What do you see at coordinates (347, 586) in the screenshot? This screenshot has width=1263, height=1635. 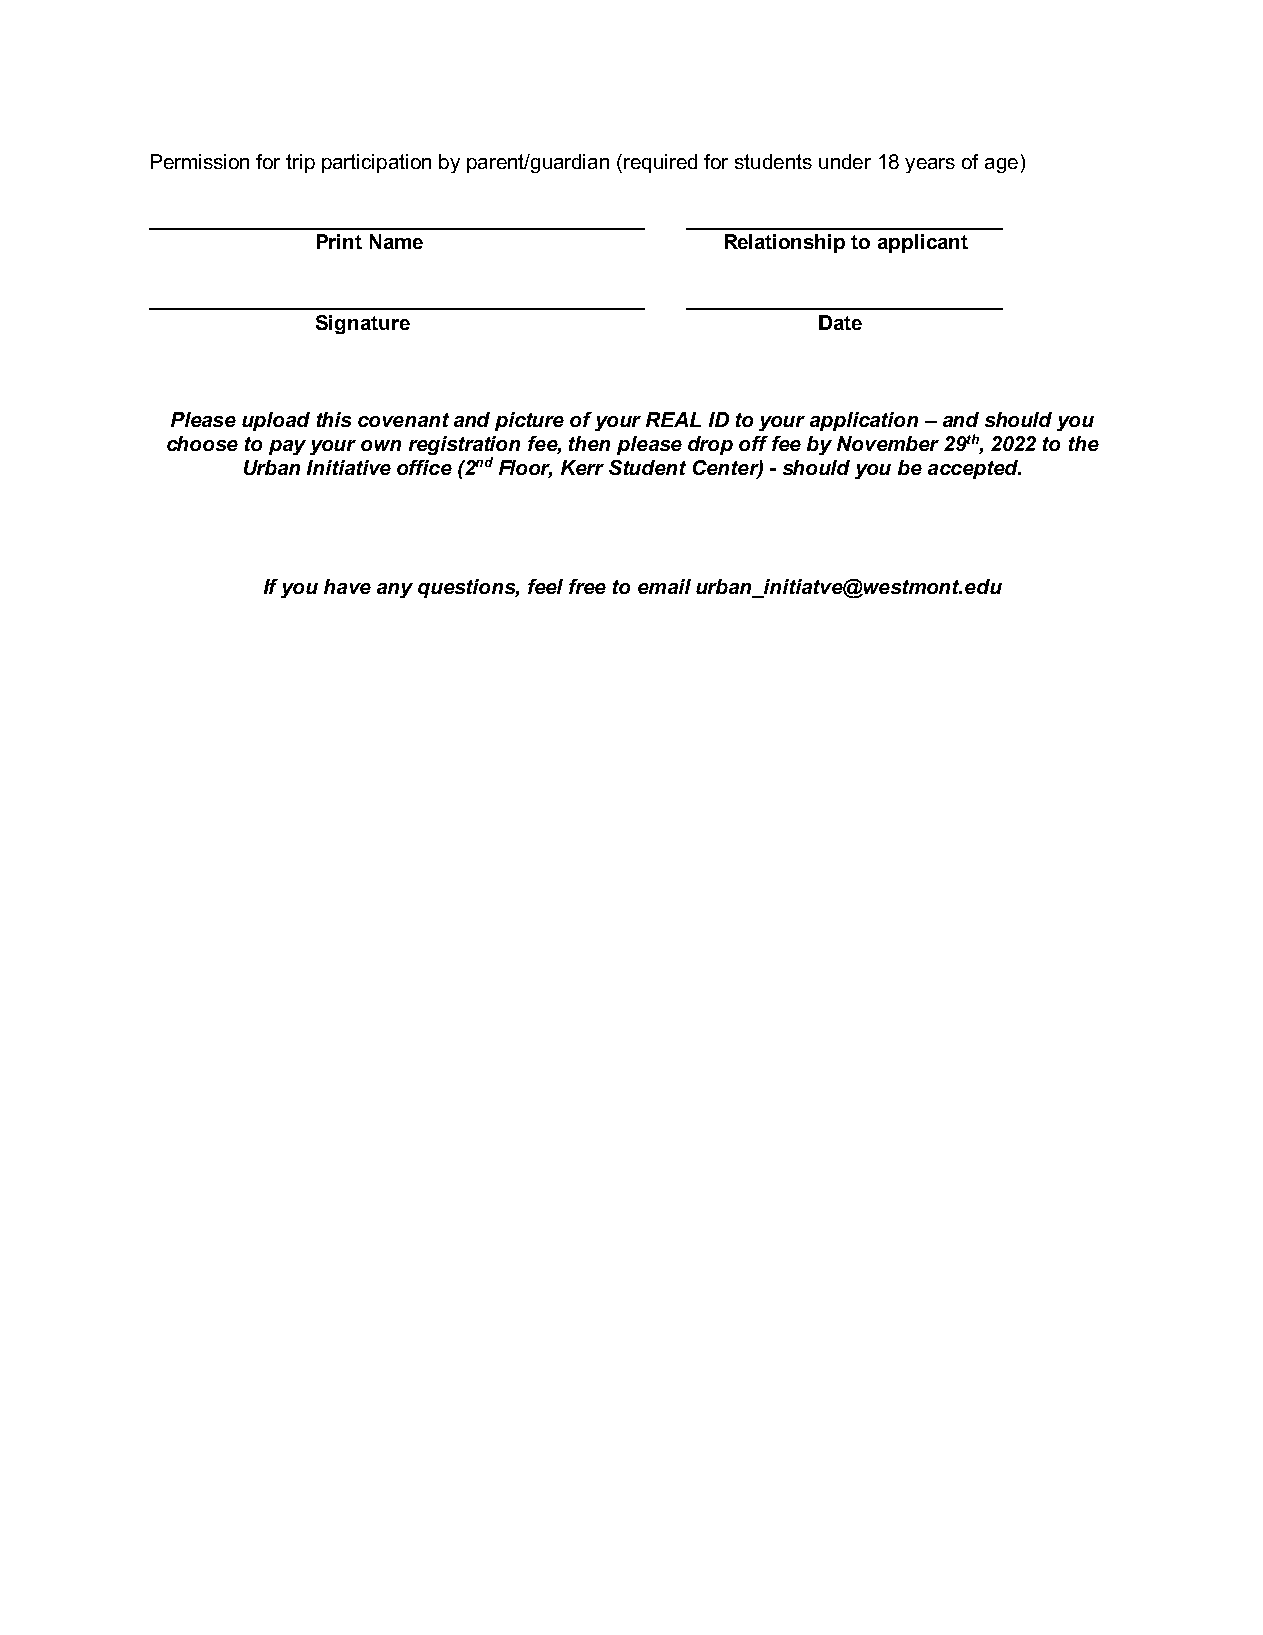 I see `have` at bounding box center [347, 586].
